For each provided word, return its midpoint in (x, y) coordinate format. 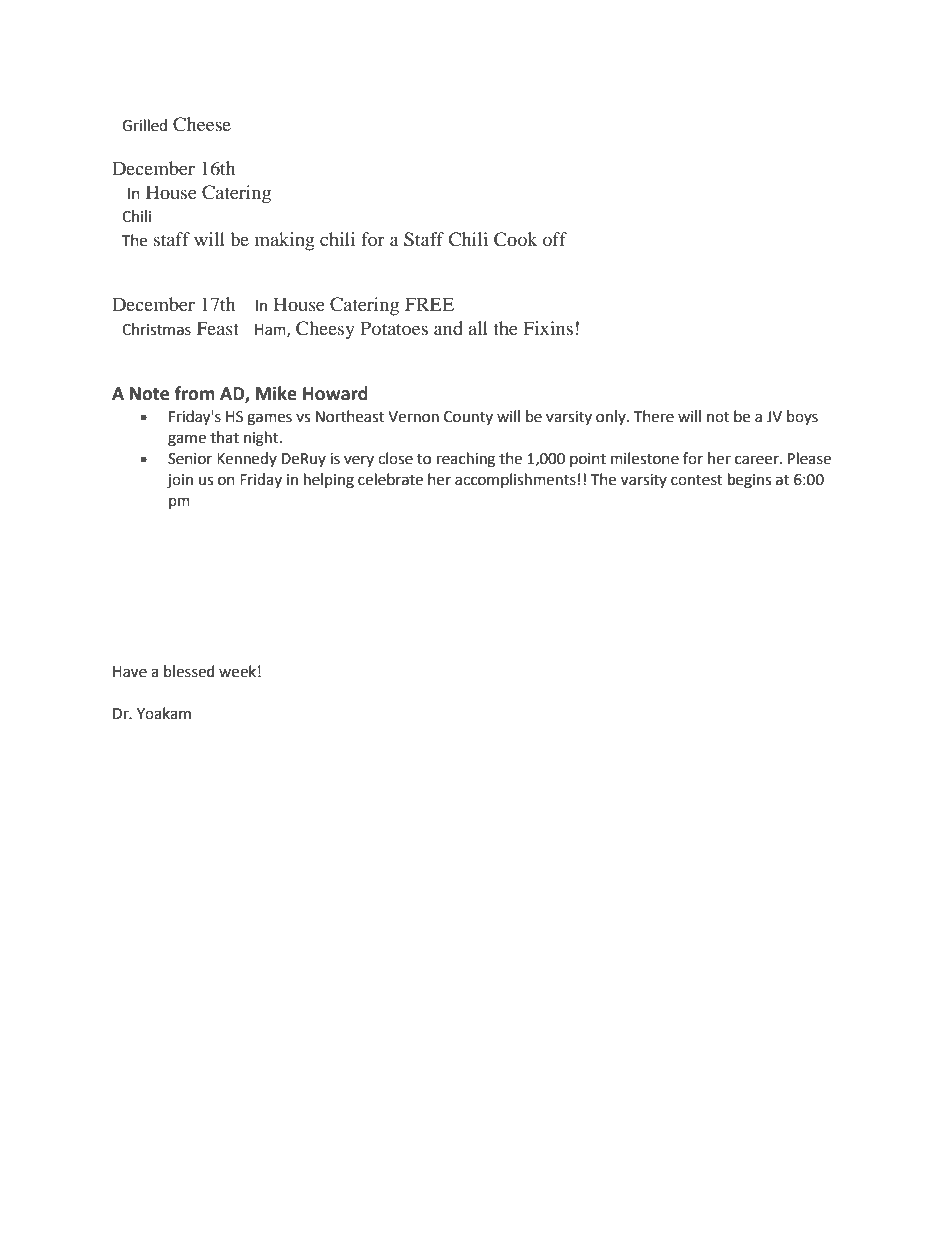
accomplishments (515, 480)
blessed (189, 671)
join (180, 481)
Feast (218, 328)
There (654, 416)
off (555, 239)
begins (749, 481)
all (478, 328)
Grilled (144, 125)
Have (130, 672)
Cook (515, 239)
